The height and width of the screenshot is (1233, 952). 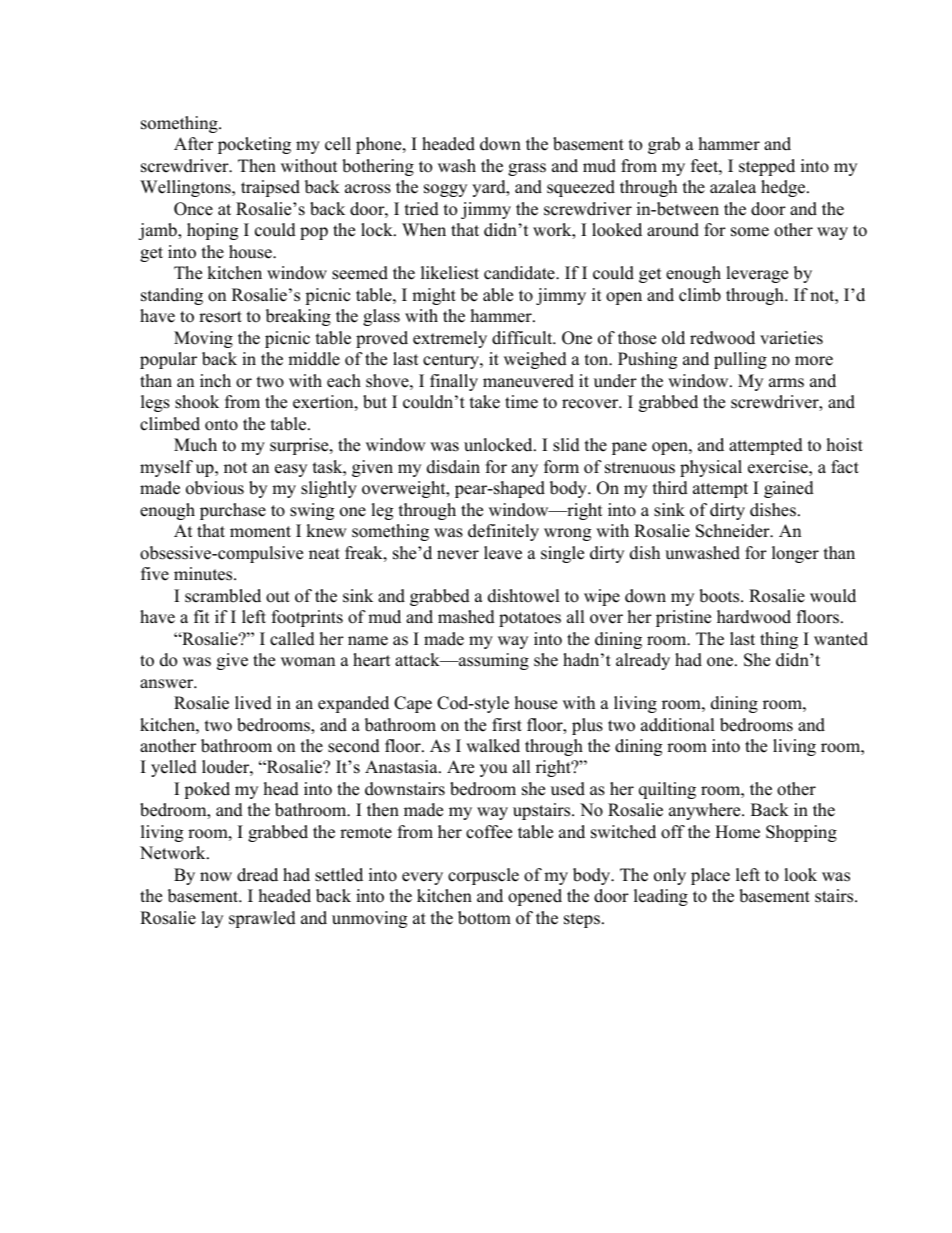 What do you see at coordinates (292, 639) in the screenshot?
I see `called` at bounding box center [292, 639].
